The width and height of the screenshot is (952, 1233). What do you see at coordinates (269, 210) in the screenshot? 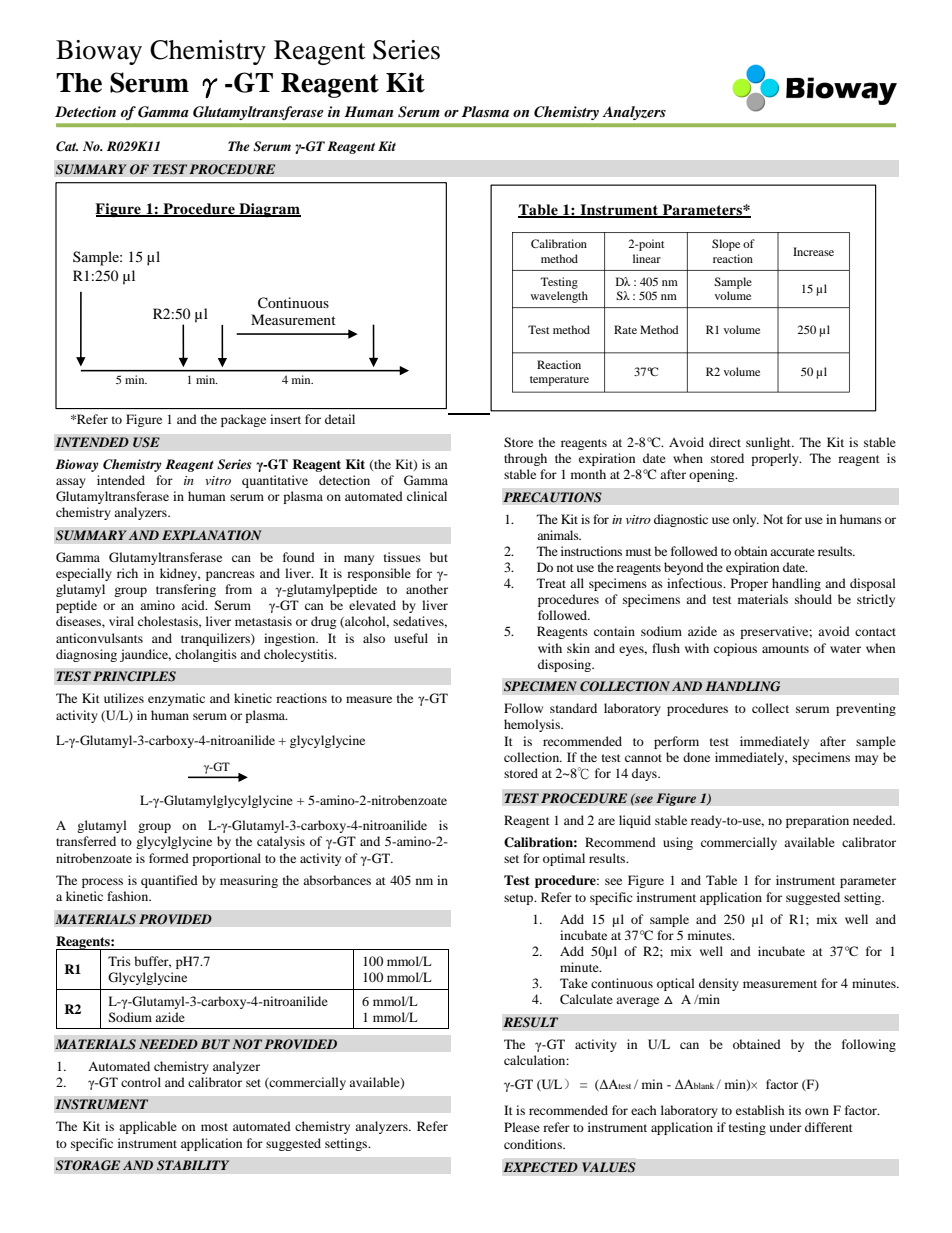
I see `Diagram` at bounding box center [269, 210].
